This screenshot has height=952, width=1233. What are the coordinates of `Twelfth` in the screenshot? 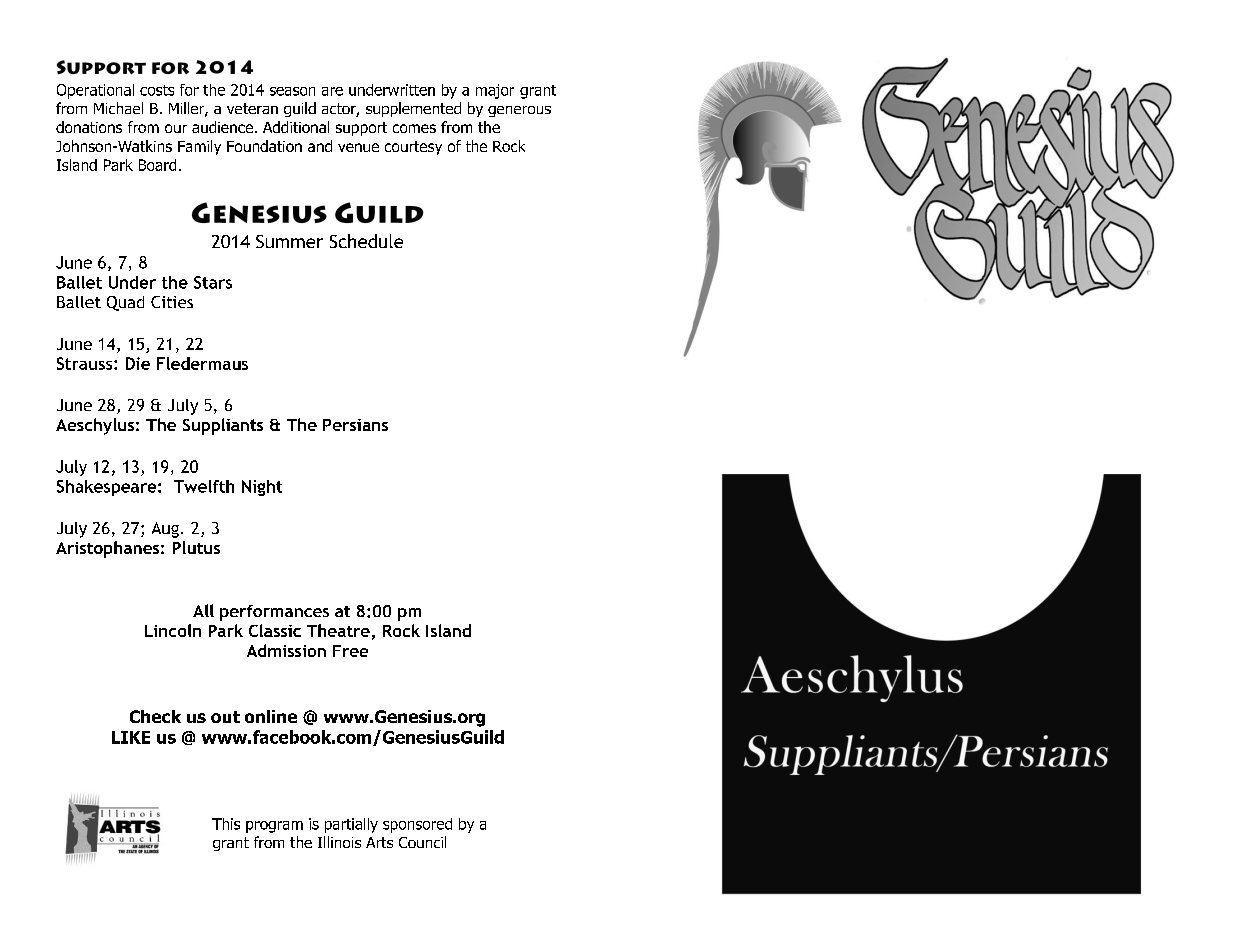 It's located at (204, 486).
